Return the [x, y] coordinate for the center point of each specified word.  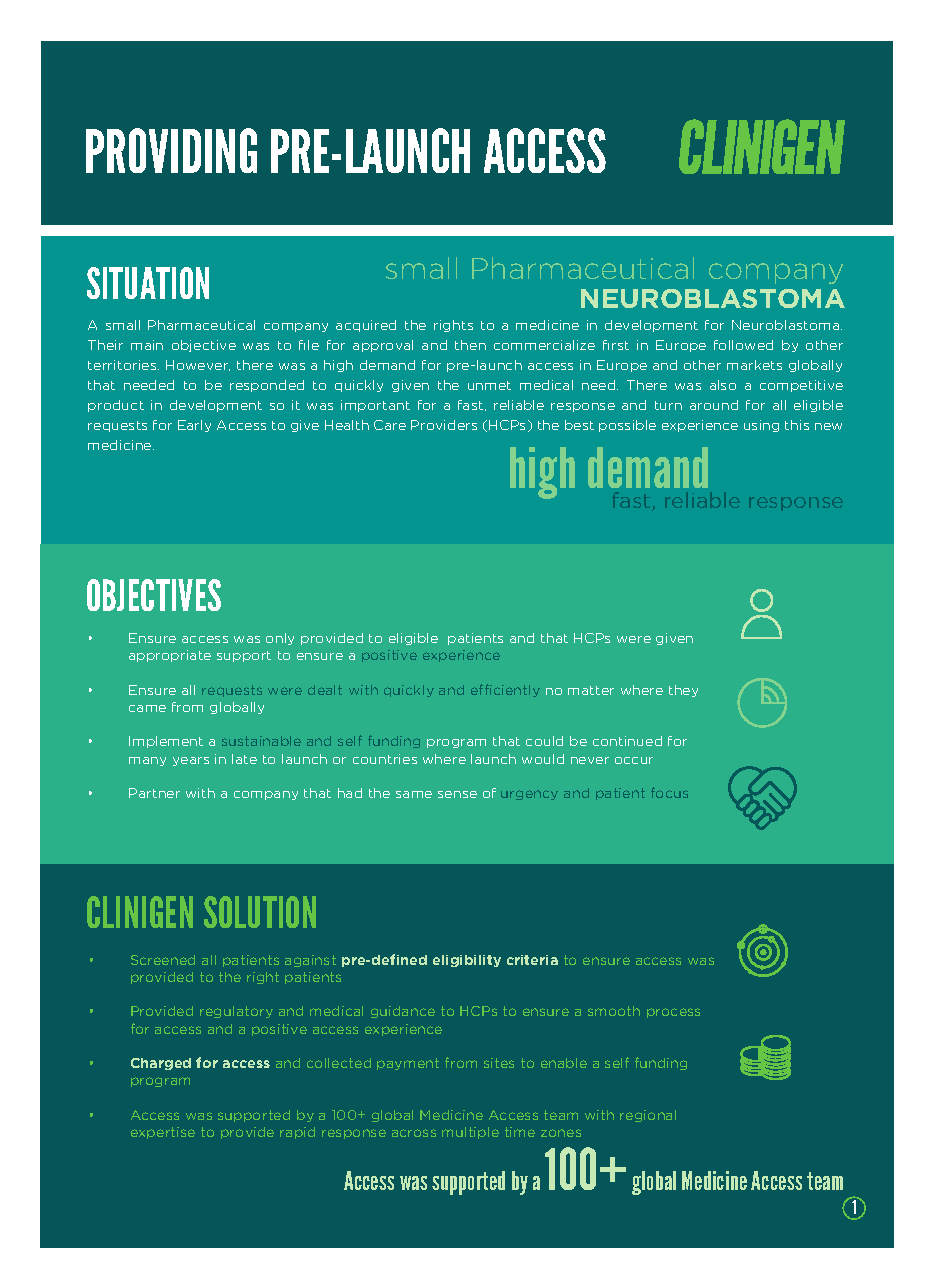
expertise [163, 1133]
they [683, 691]
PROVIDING [171, 150]
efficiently [505, 690]
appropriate [170, 656]
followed [743, 345]
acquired [366, 326]
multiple [470, 1133]
